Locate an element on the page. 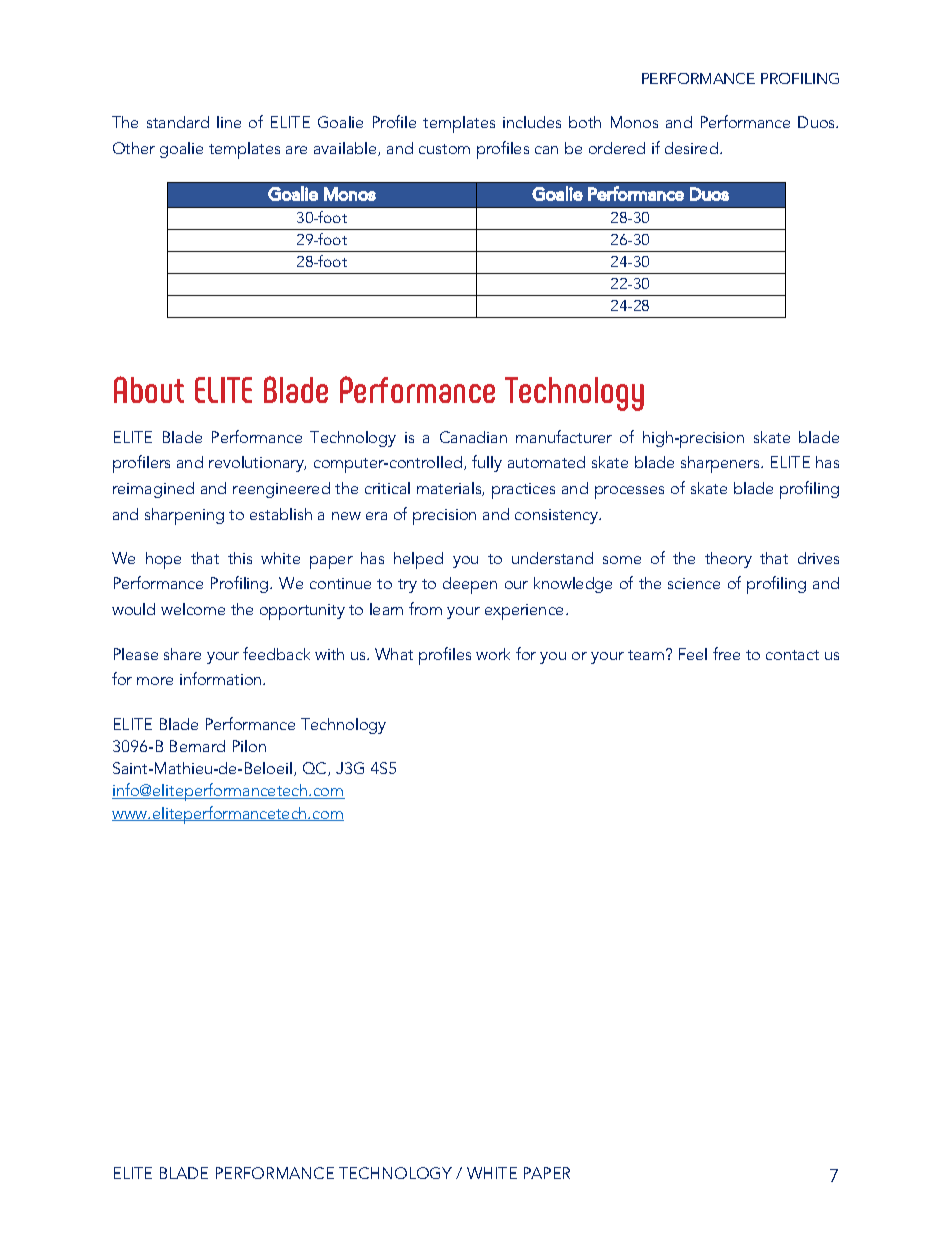  Bernard is located at coordinates (197, 746).
